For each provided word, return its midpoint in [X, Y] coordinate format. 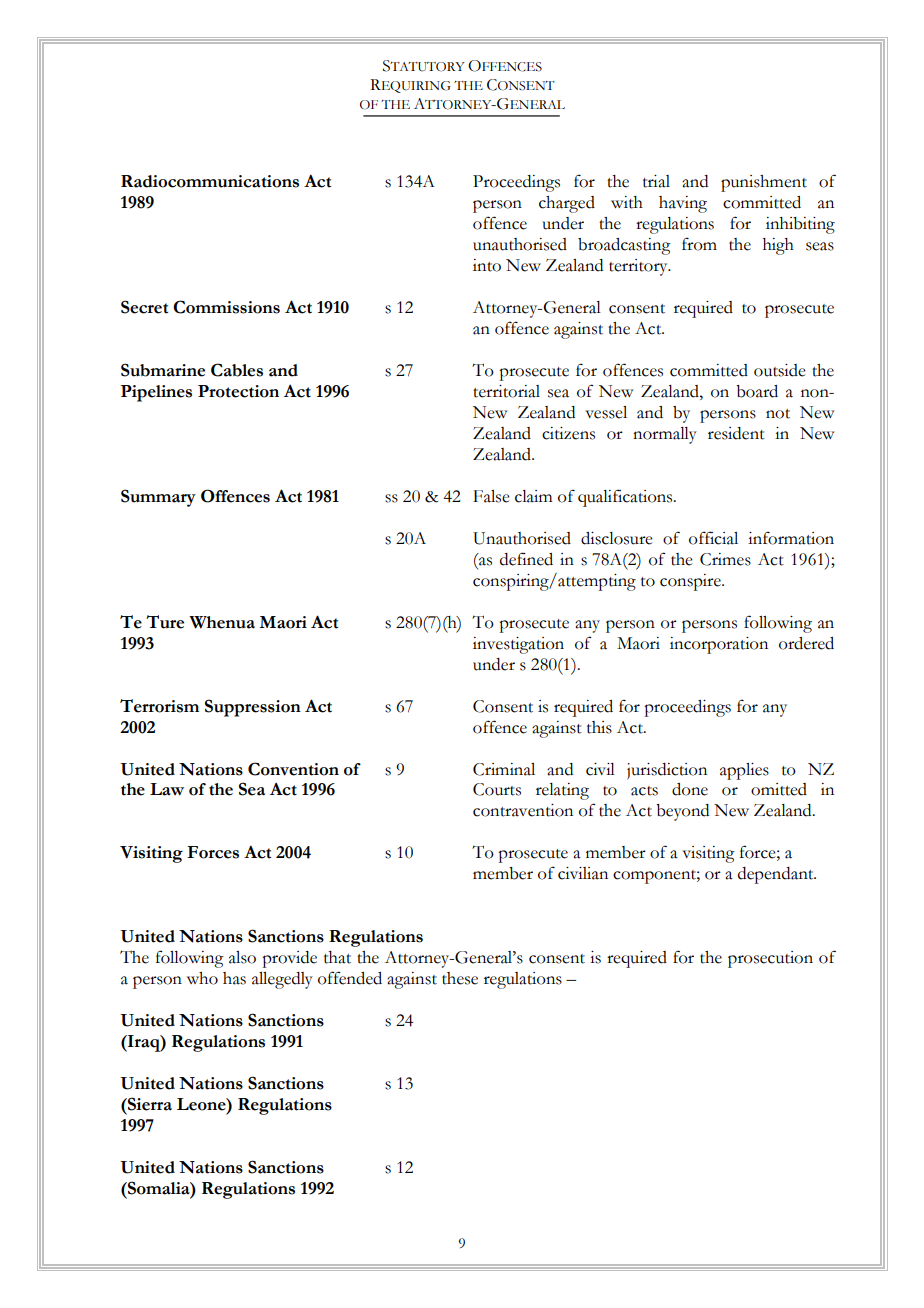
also [242, 957]
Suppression [253, 708]
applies [744, 771]
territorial [506, 391]
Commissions [226, 307]
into [487, 265]
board [757, 391]
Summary [158, 498]
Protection [238, 391]
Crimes [725, 559]
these [460, 978]
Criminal [504, 769]
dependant [777, 875]
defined [526, 559]
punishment [764, 183]
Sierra [149, 1104]
